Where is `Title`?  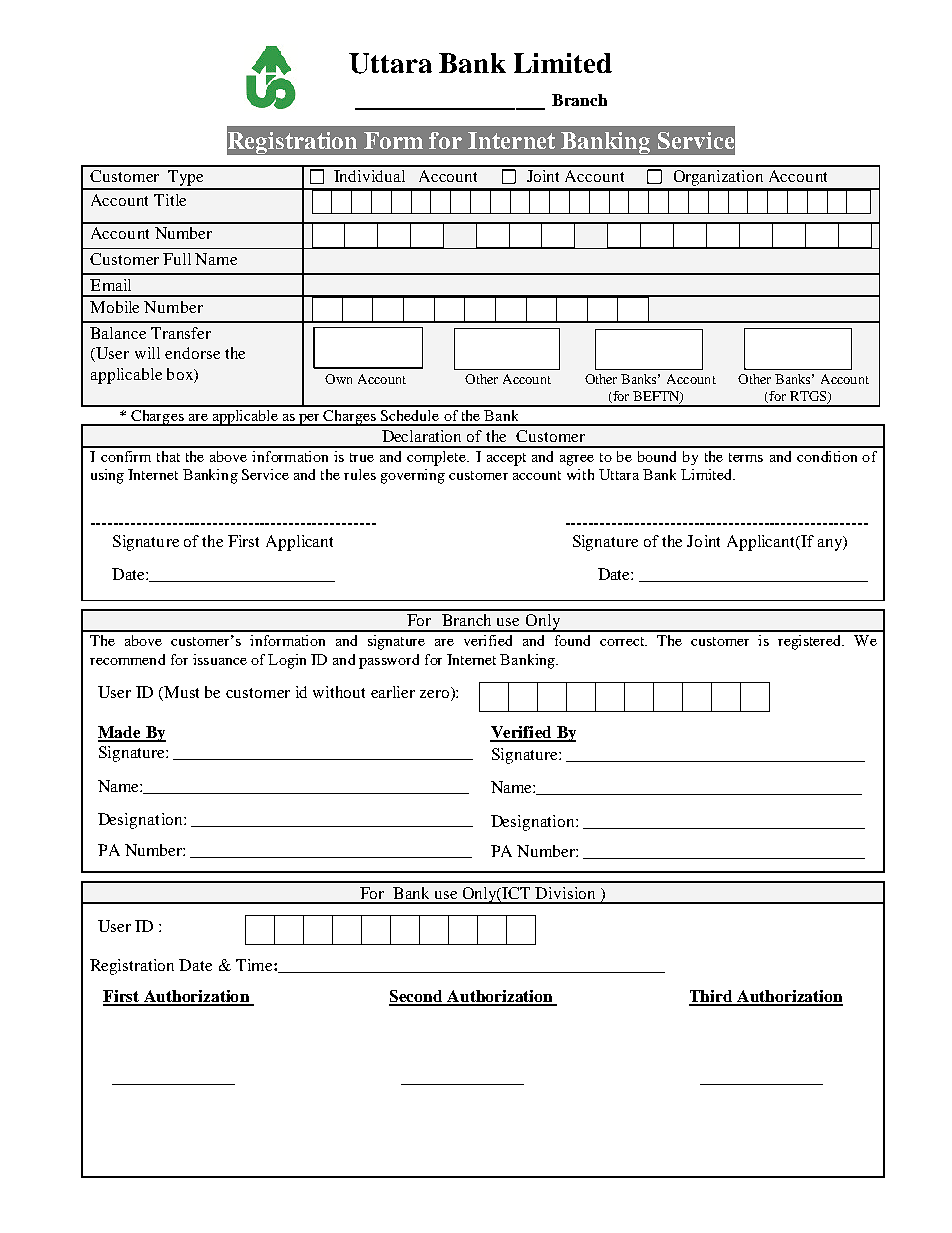 Title is located at coordinates (170, 200).
